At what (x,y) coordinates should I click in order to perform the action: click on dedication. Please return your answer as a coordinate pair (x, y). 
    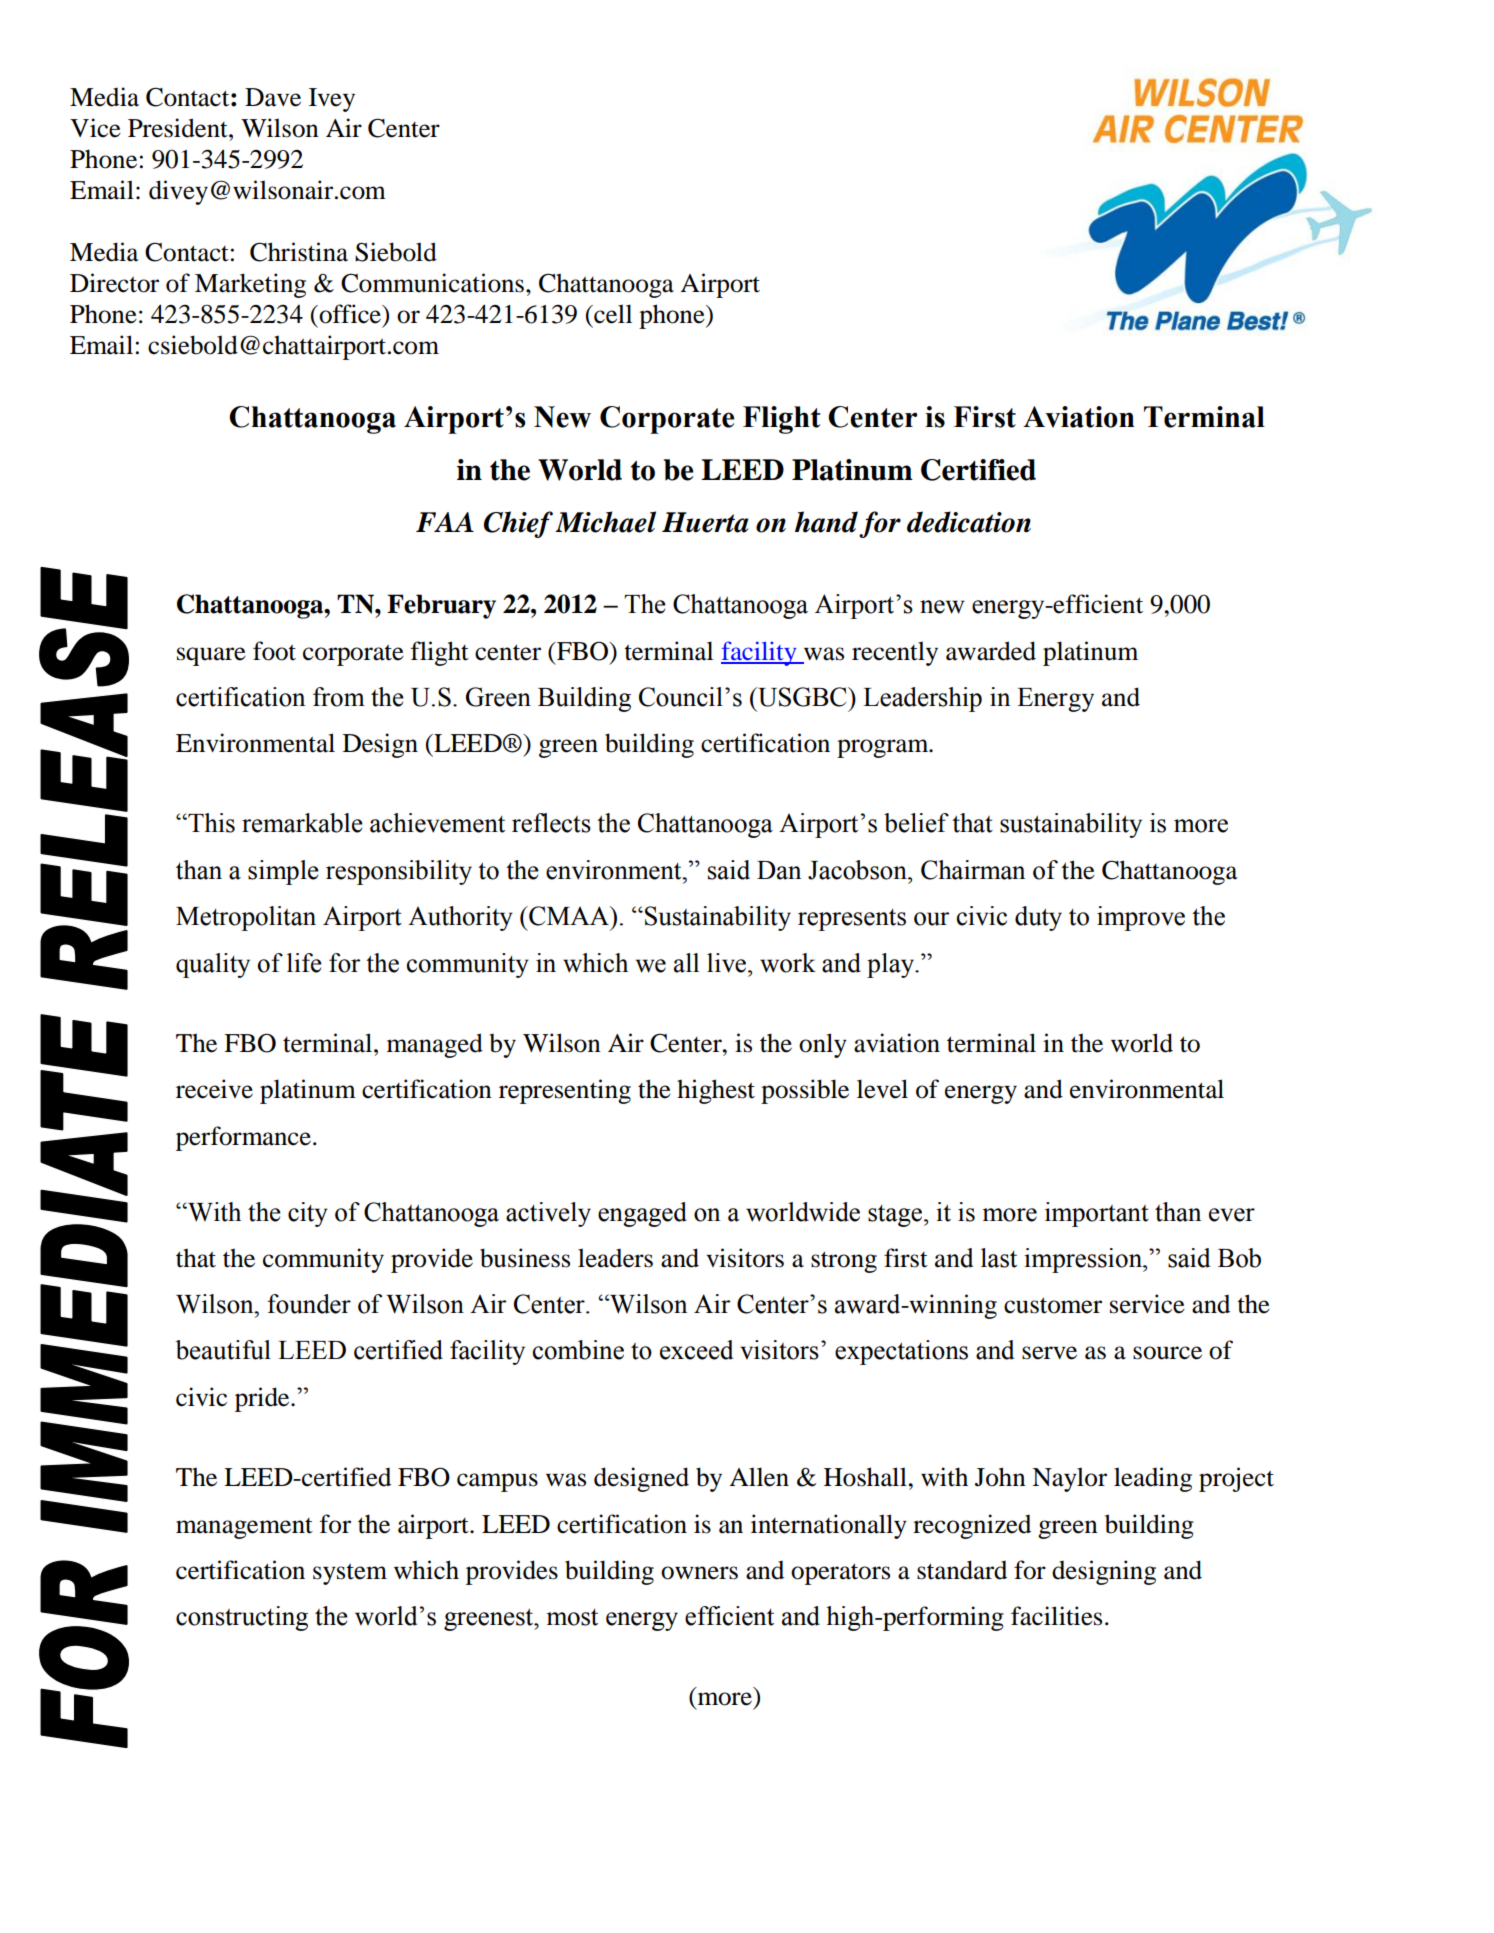
    Looking at the image, I should click on (969, 522).
